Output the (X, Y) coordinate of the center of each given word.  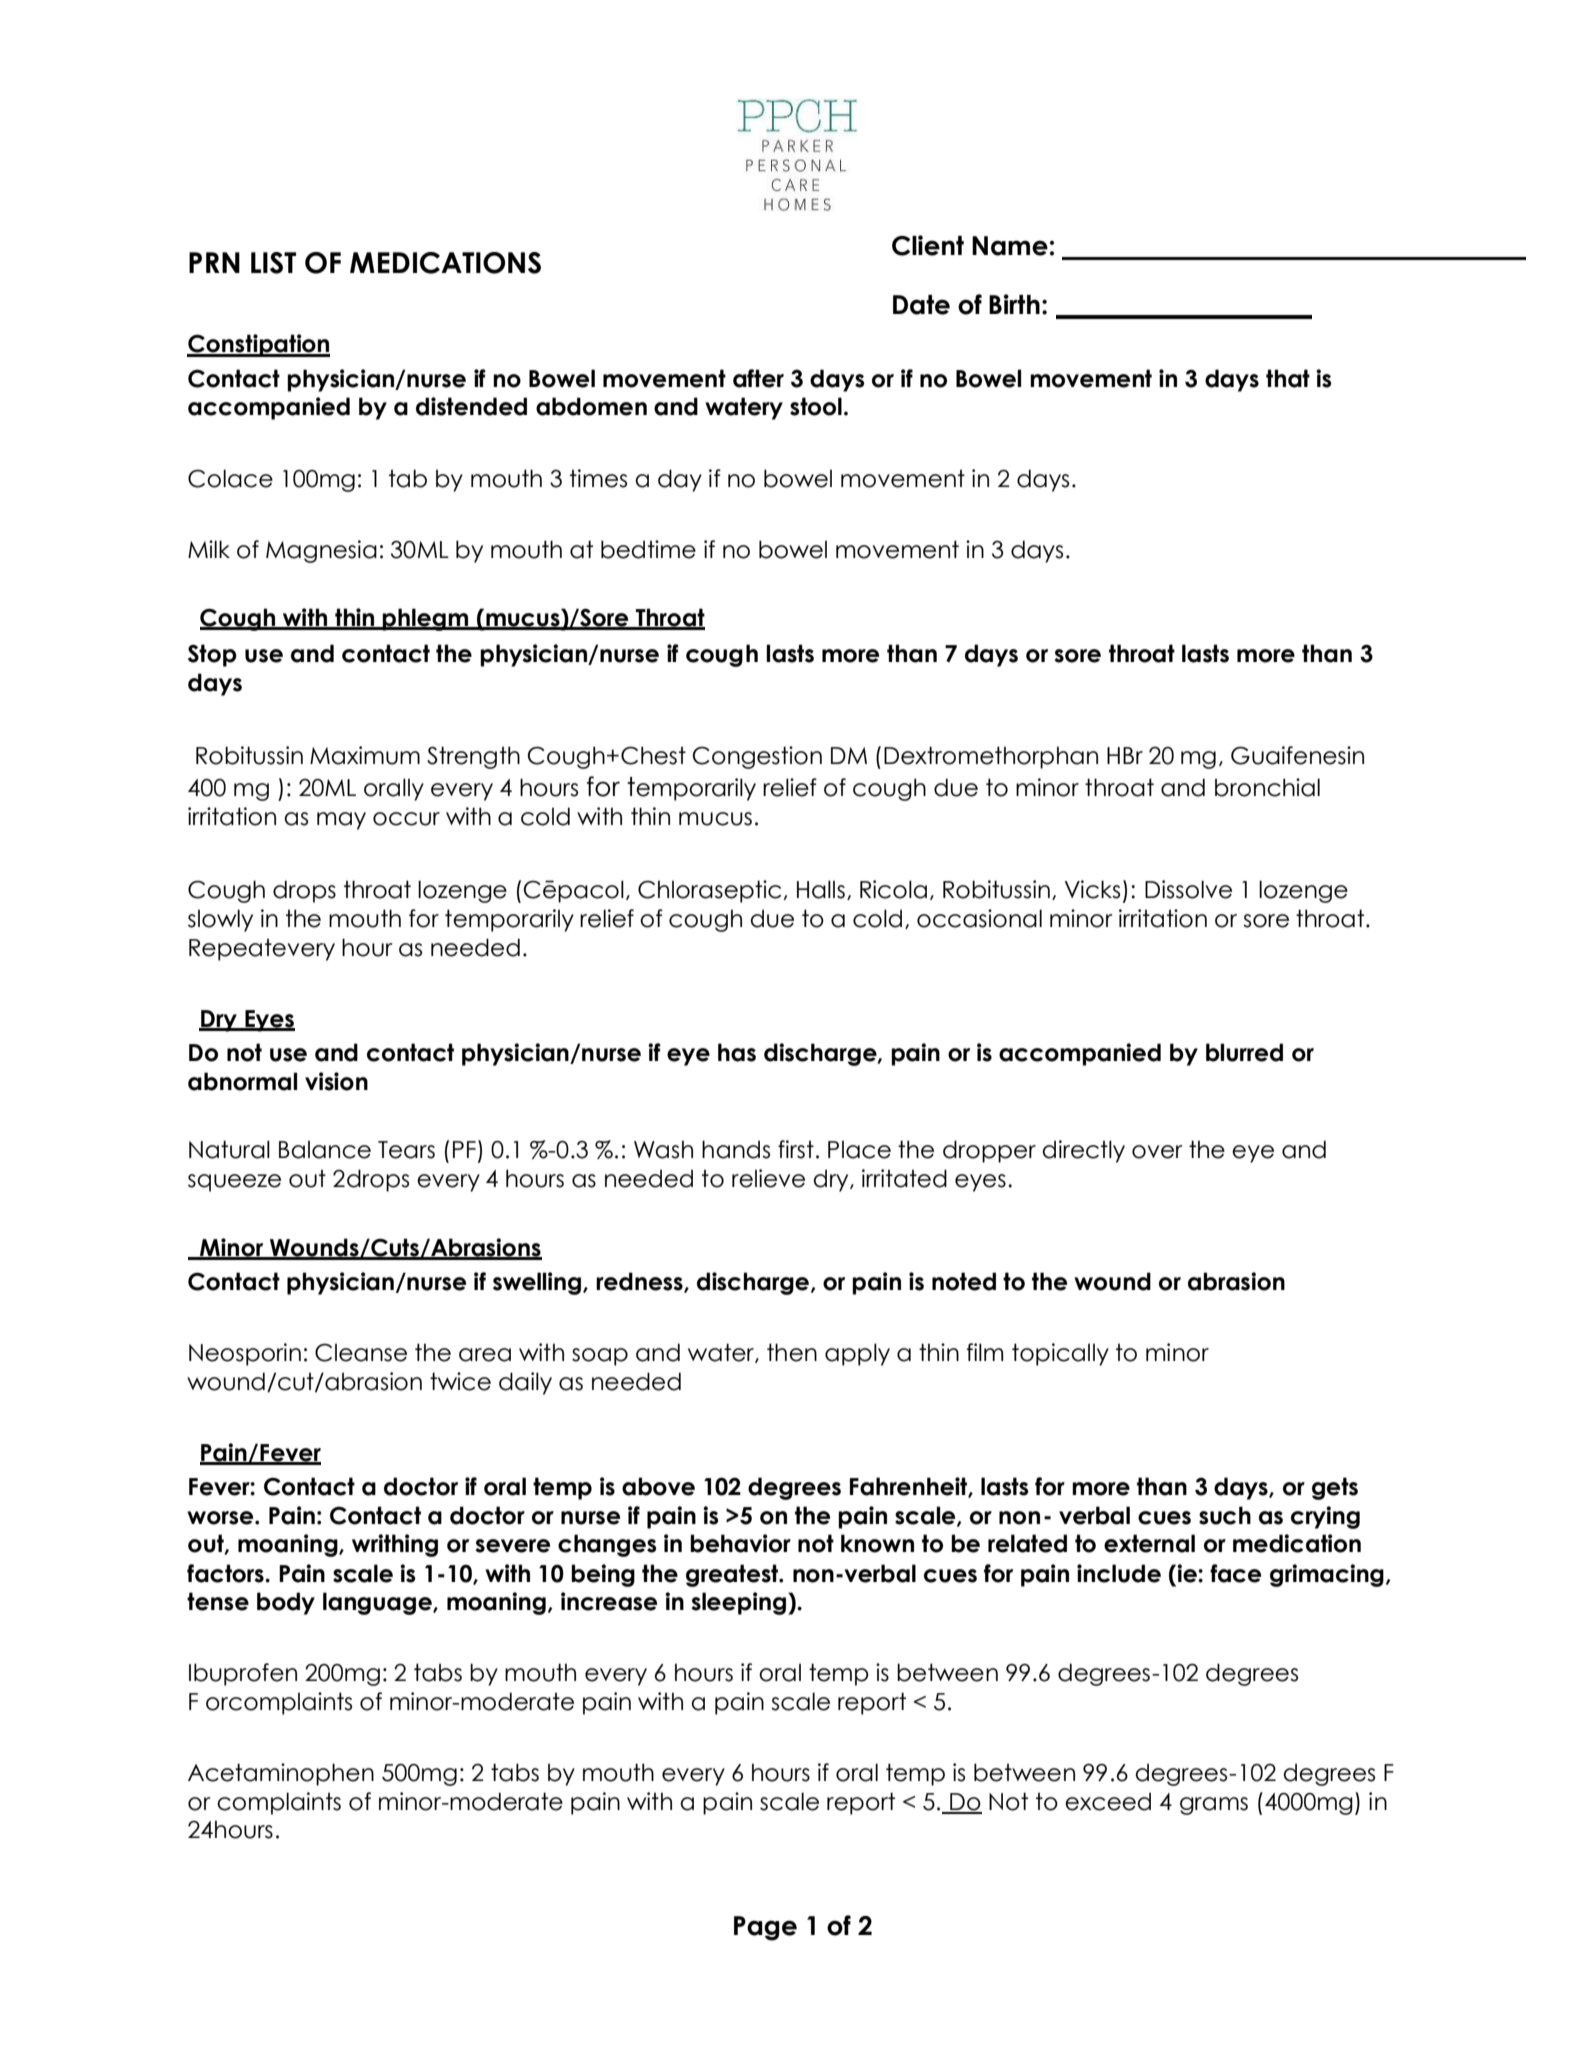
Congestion (757, 757)
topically (1060, 1354)
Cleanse (361, 1352)
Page (765, 1928)
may (341, 821)
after (758, 378)
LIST (273, 263)
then (792, 1352)
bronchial (1267, 787)
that (1288, 378)
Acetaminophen (281, 1774)
